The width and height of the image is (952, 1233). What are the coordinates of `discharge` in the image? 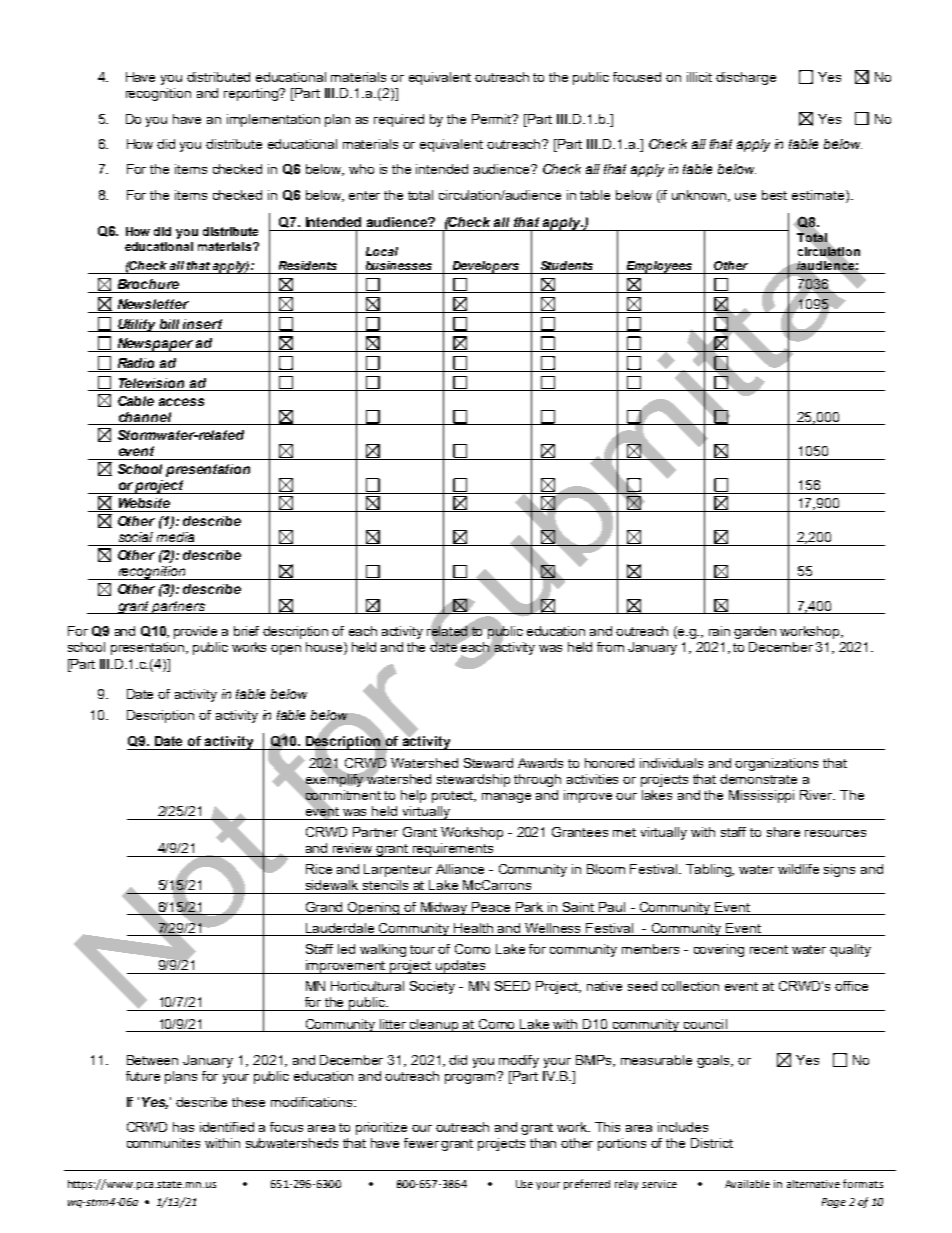 It's located at (746, 78).
